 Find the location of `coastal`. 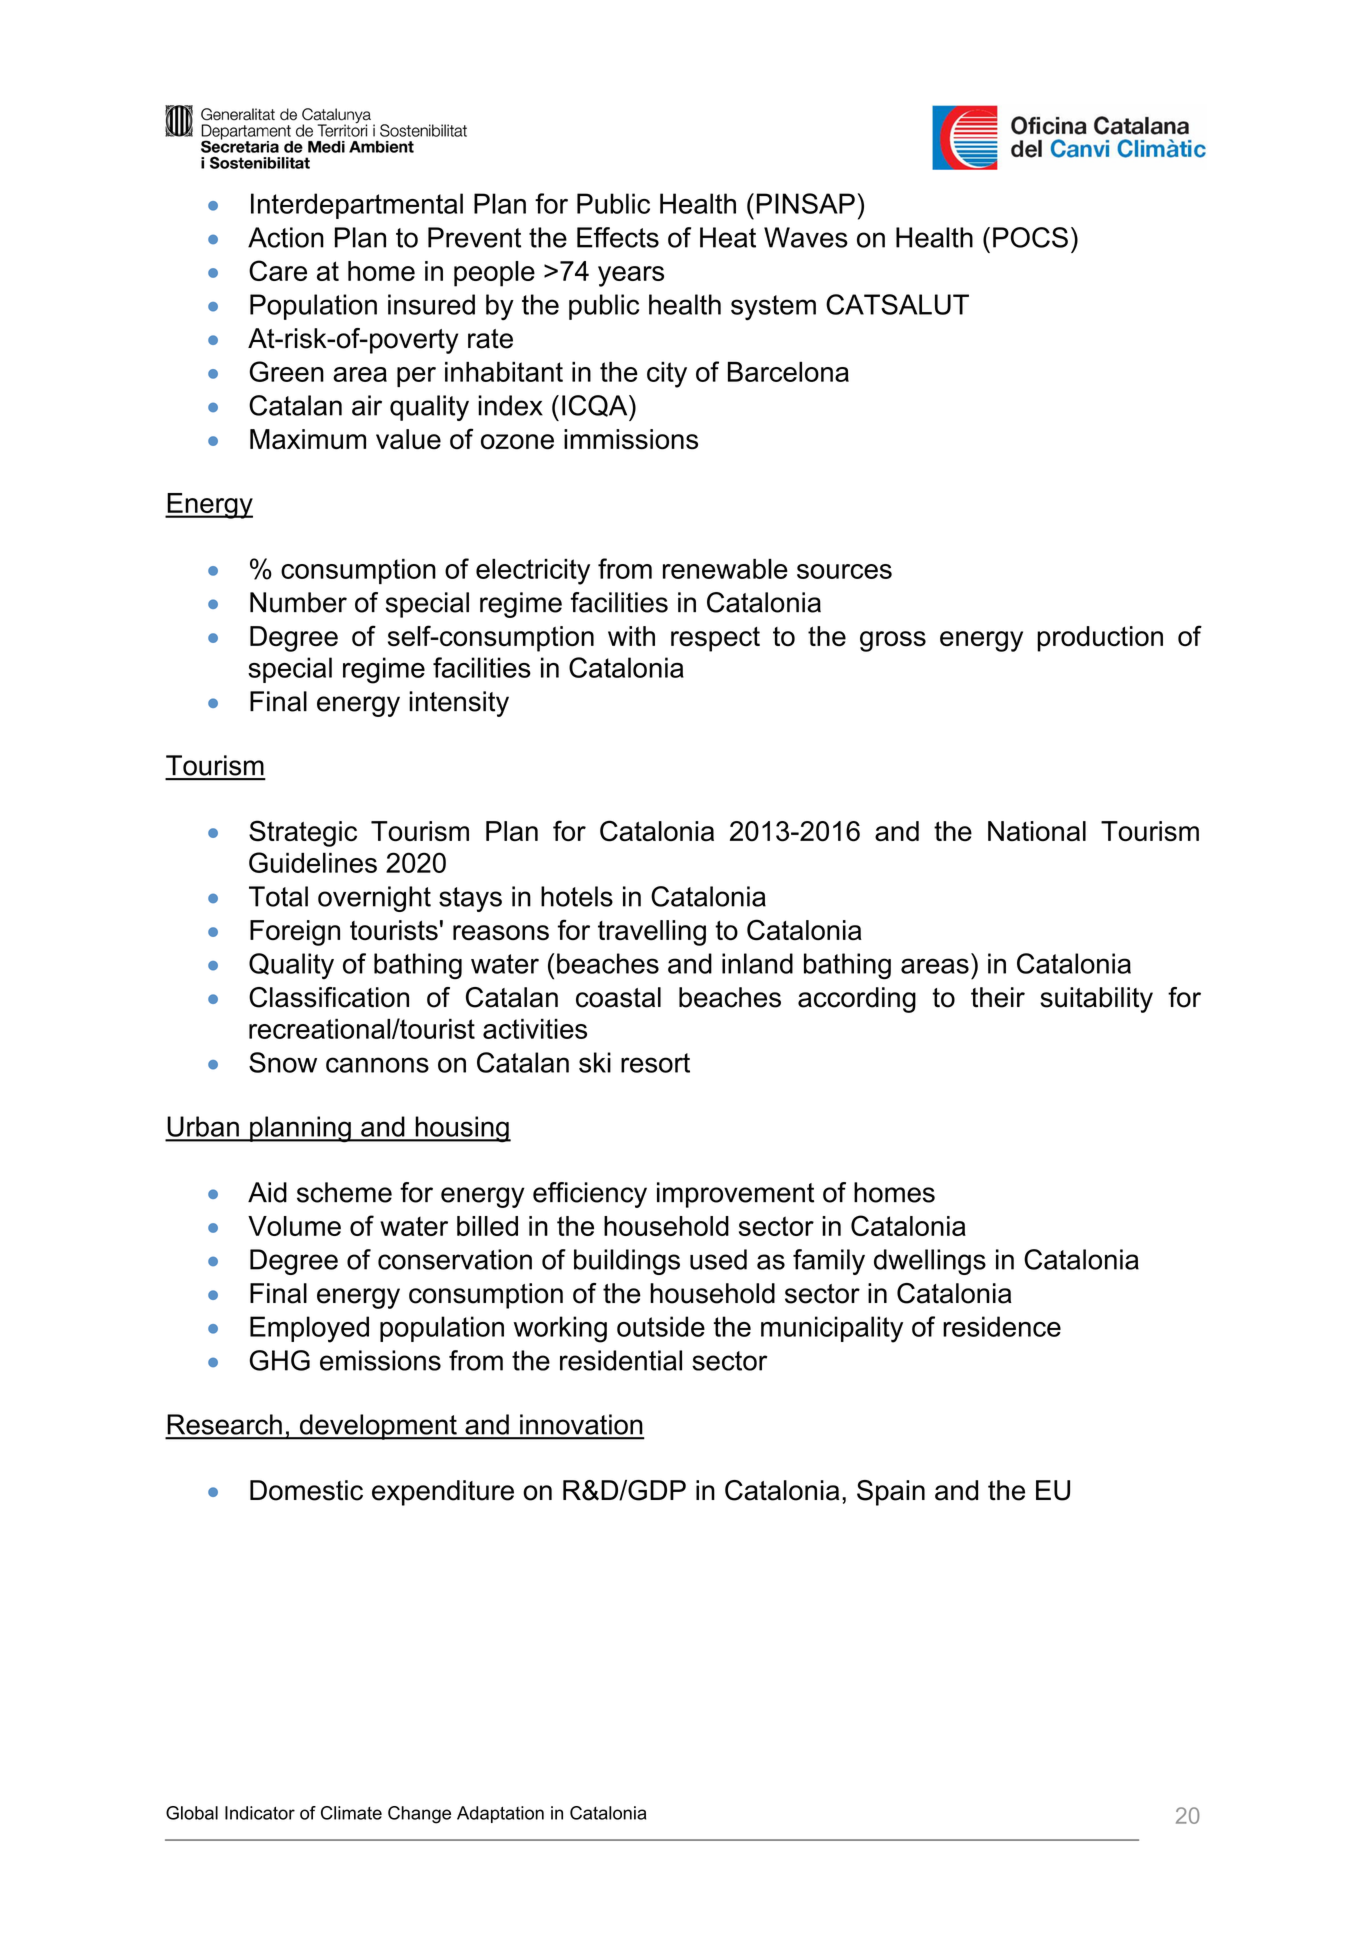

coastal is located at coordinates (618, 997).
